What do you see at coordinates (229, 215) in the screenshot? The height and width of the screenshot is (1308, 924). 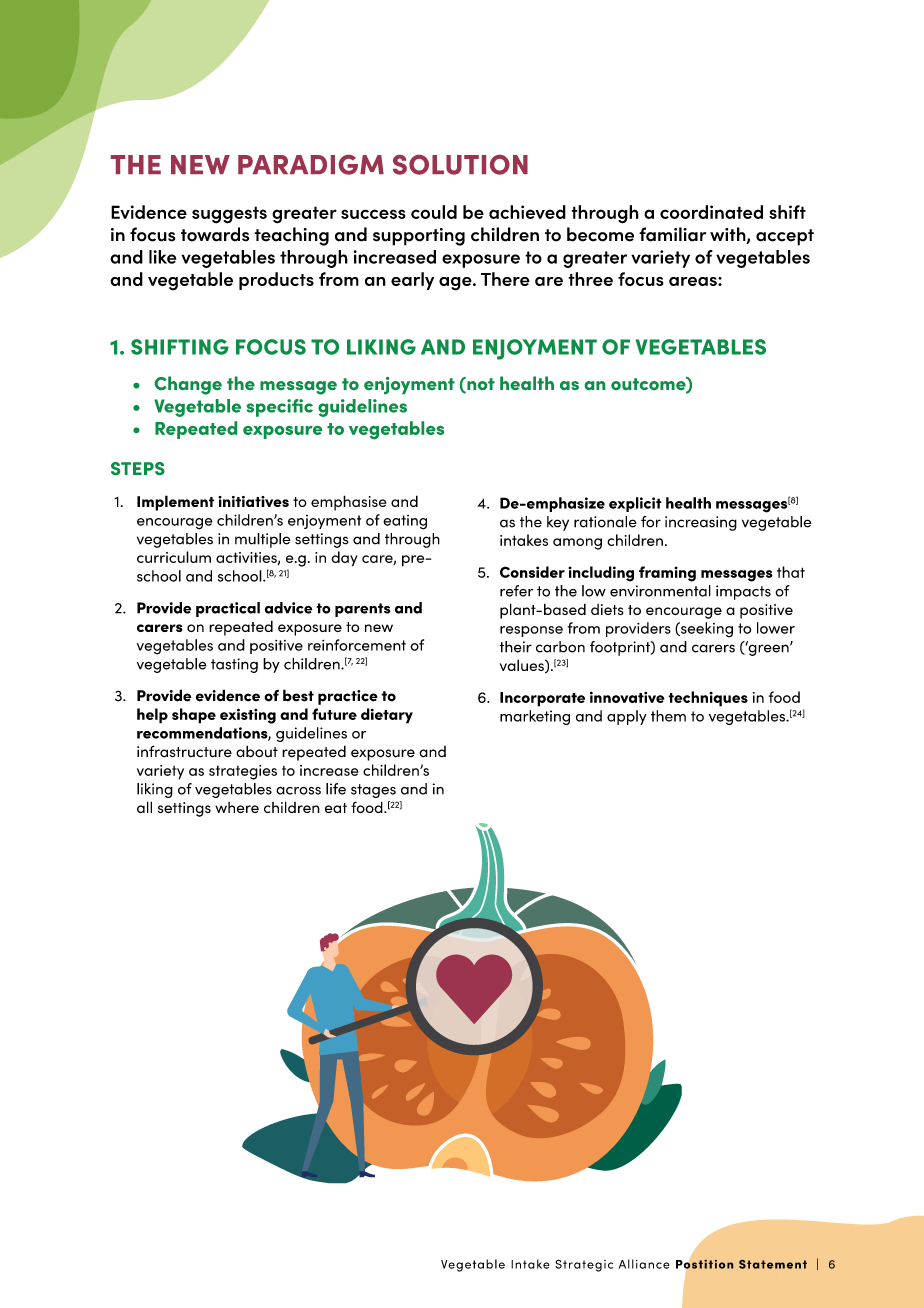 I see `suggests` at bounding box center [229, 215].
